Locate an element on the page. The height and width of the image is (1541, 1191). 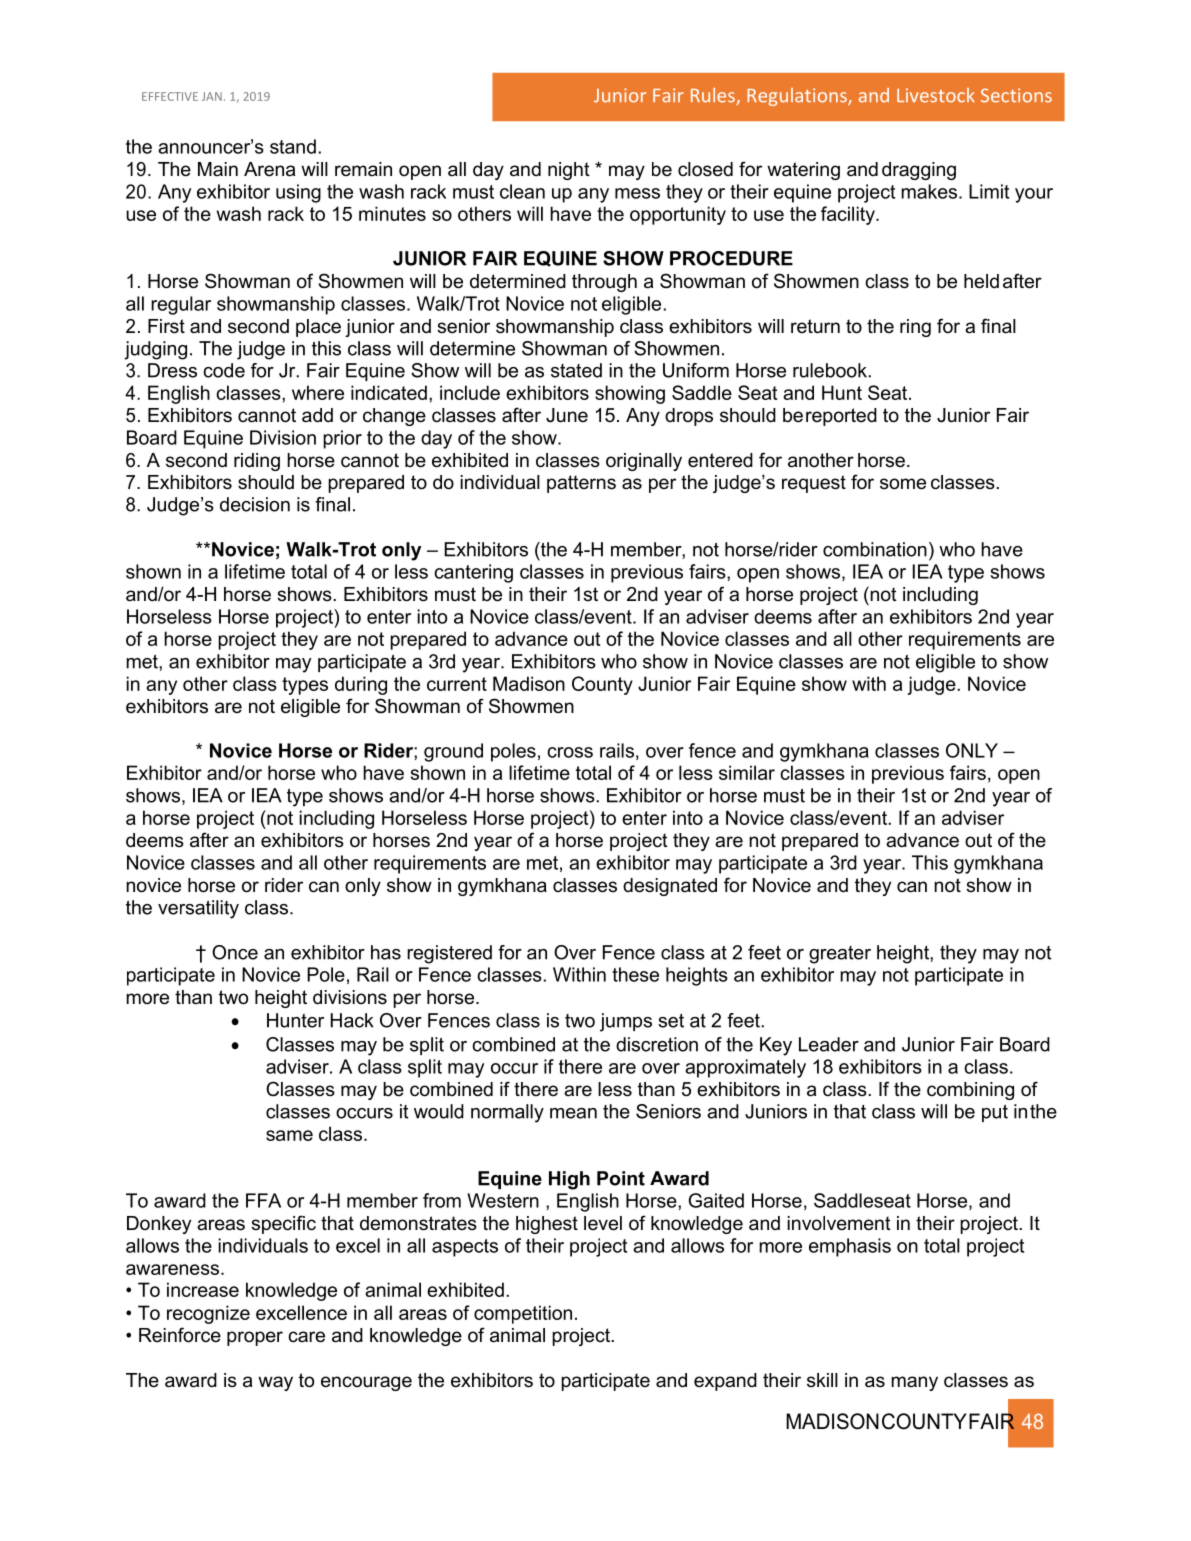
proper is located at coordinates (255, 1338).
